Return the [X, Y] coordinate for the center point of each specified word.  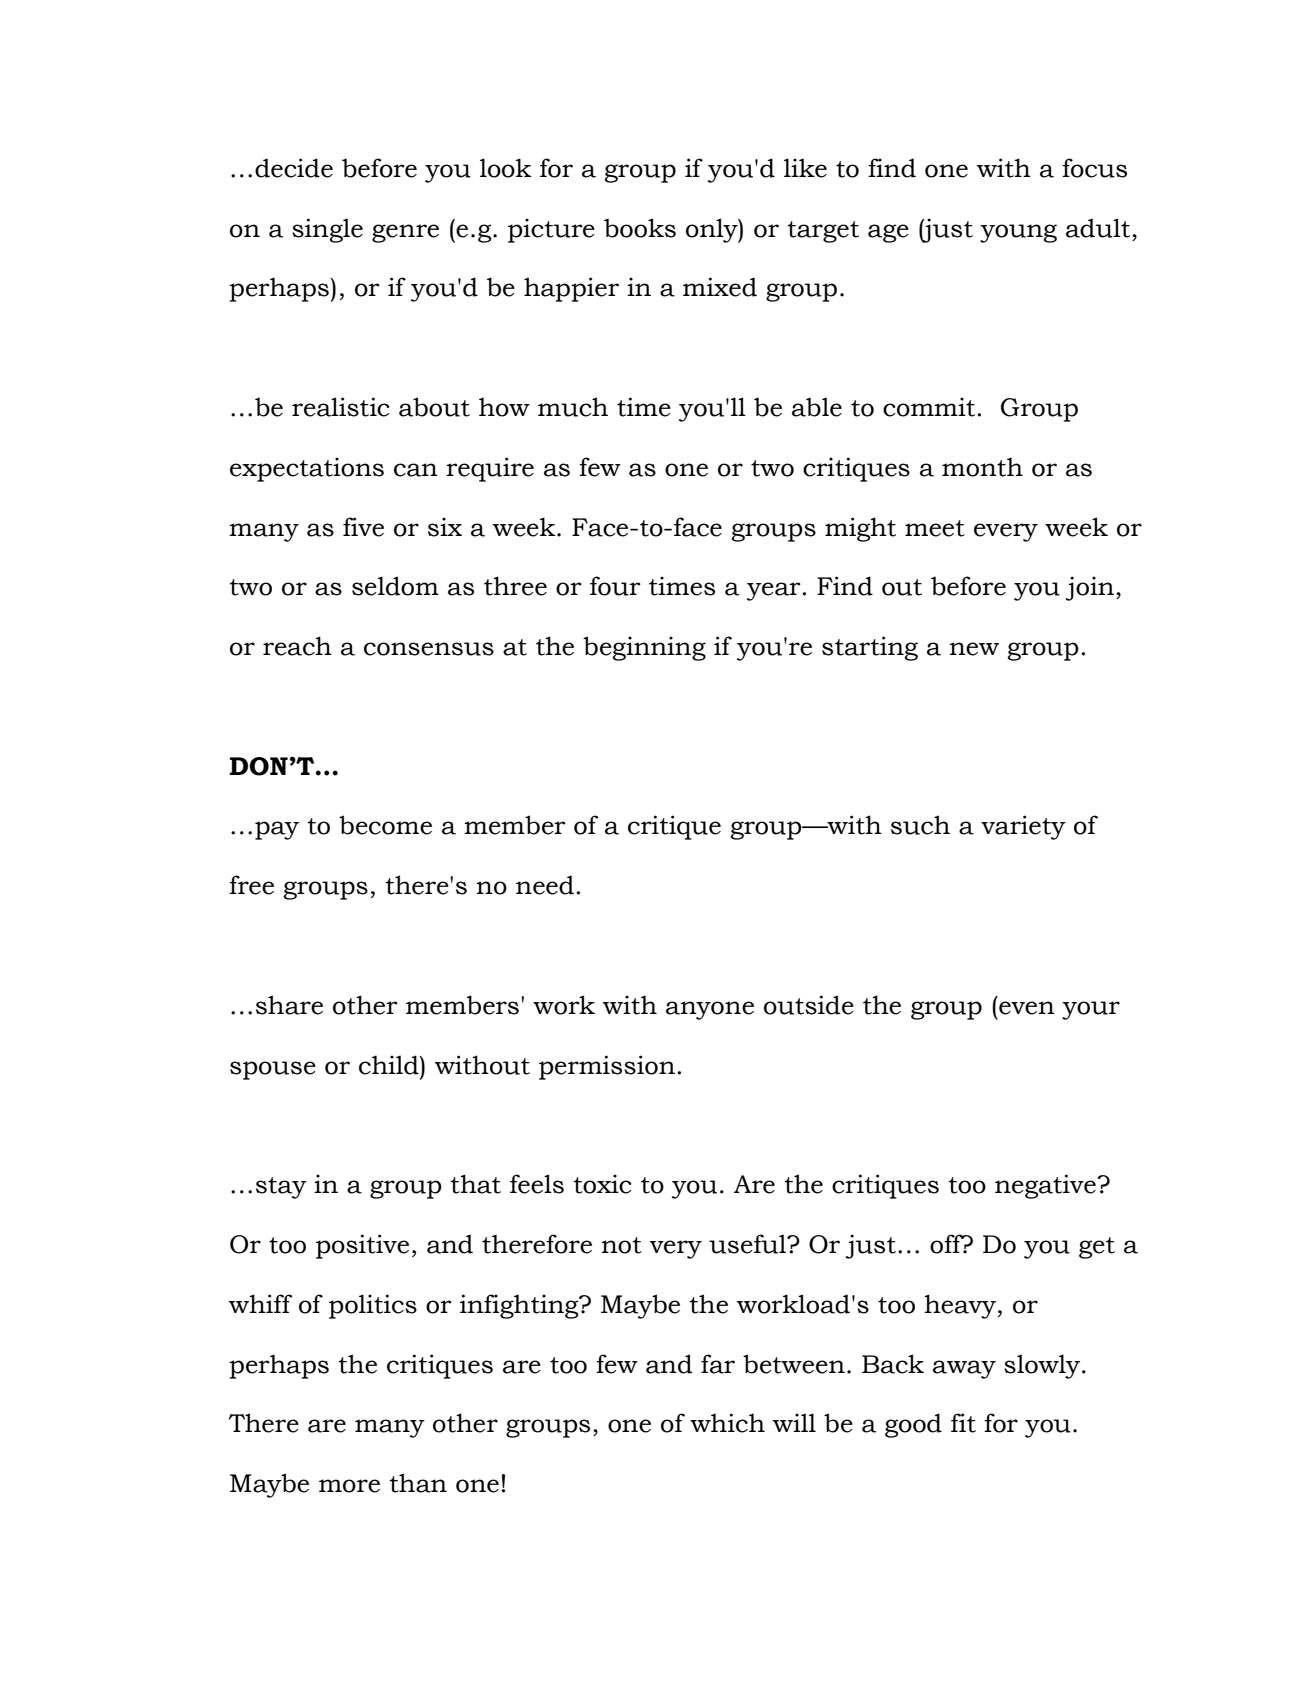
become [385, 825]
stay [281, 1188]
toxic [602, 1184]
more [349, 1486]
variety [1023, 827]
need [545, 885]
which [727, 1423]
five [363, 527]
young [1018, 233]
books [640, 228]
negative [1046, 1186]
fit [963, 1423]
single [327, 230]
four [615, 586]
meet [935, 528]
